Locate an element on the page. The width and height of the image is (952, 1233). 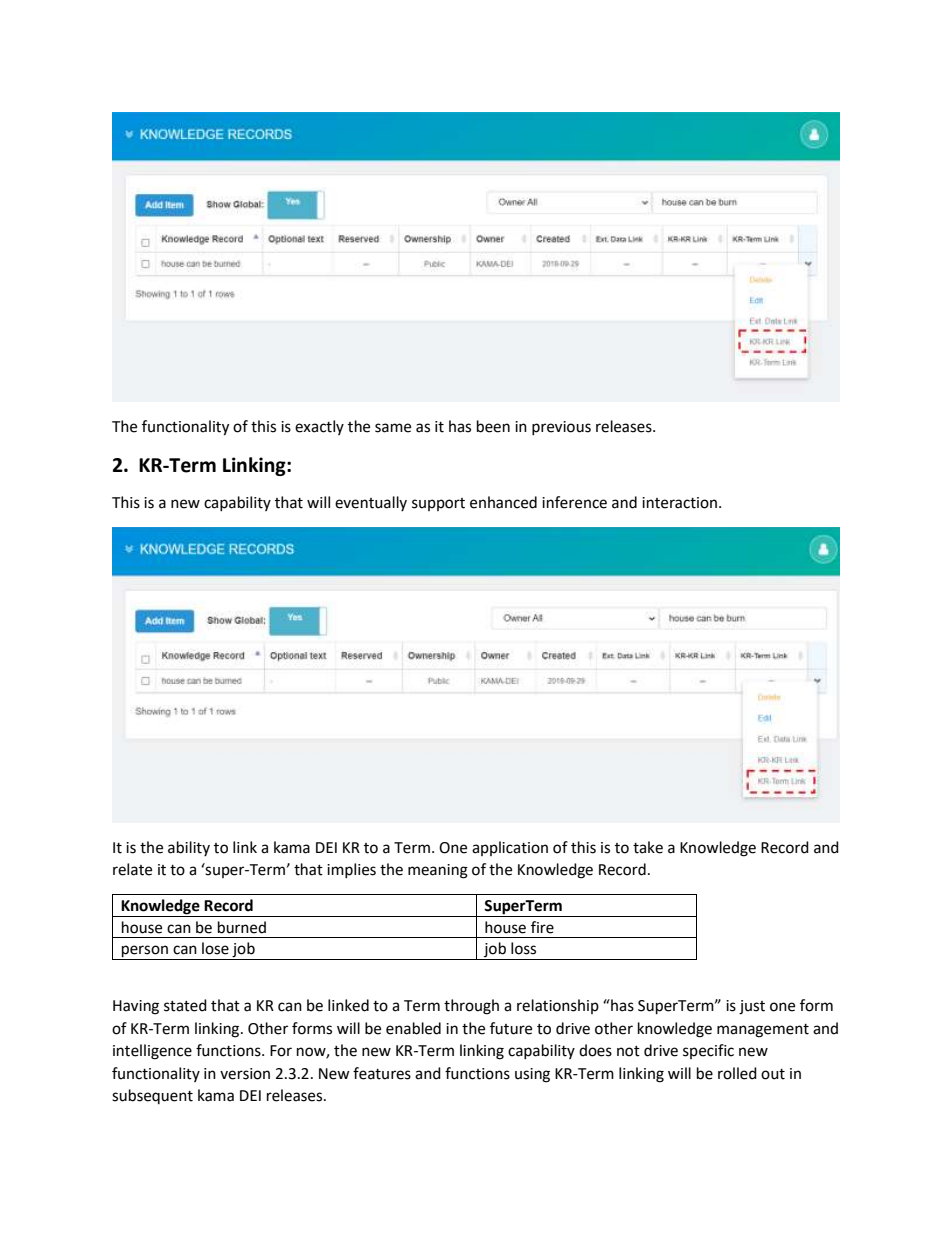
take is located at coordinates (648, 847).
